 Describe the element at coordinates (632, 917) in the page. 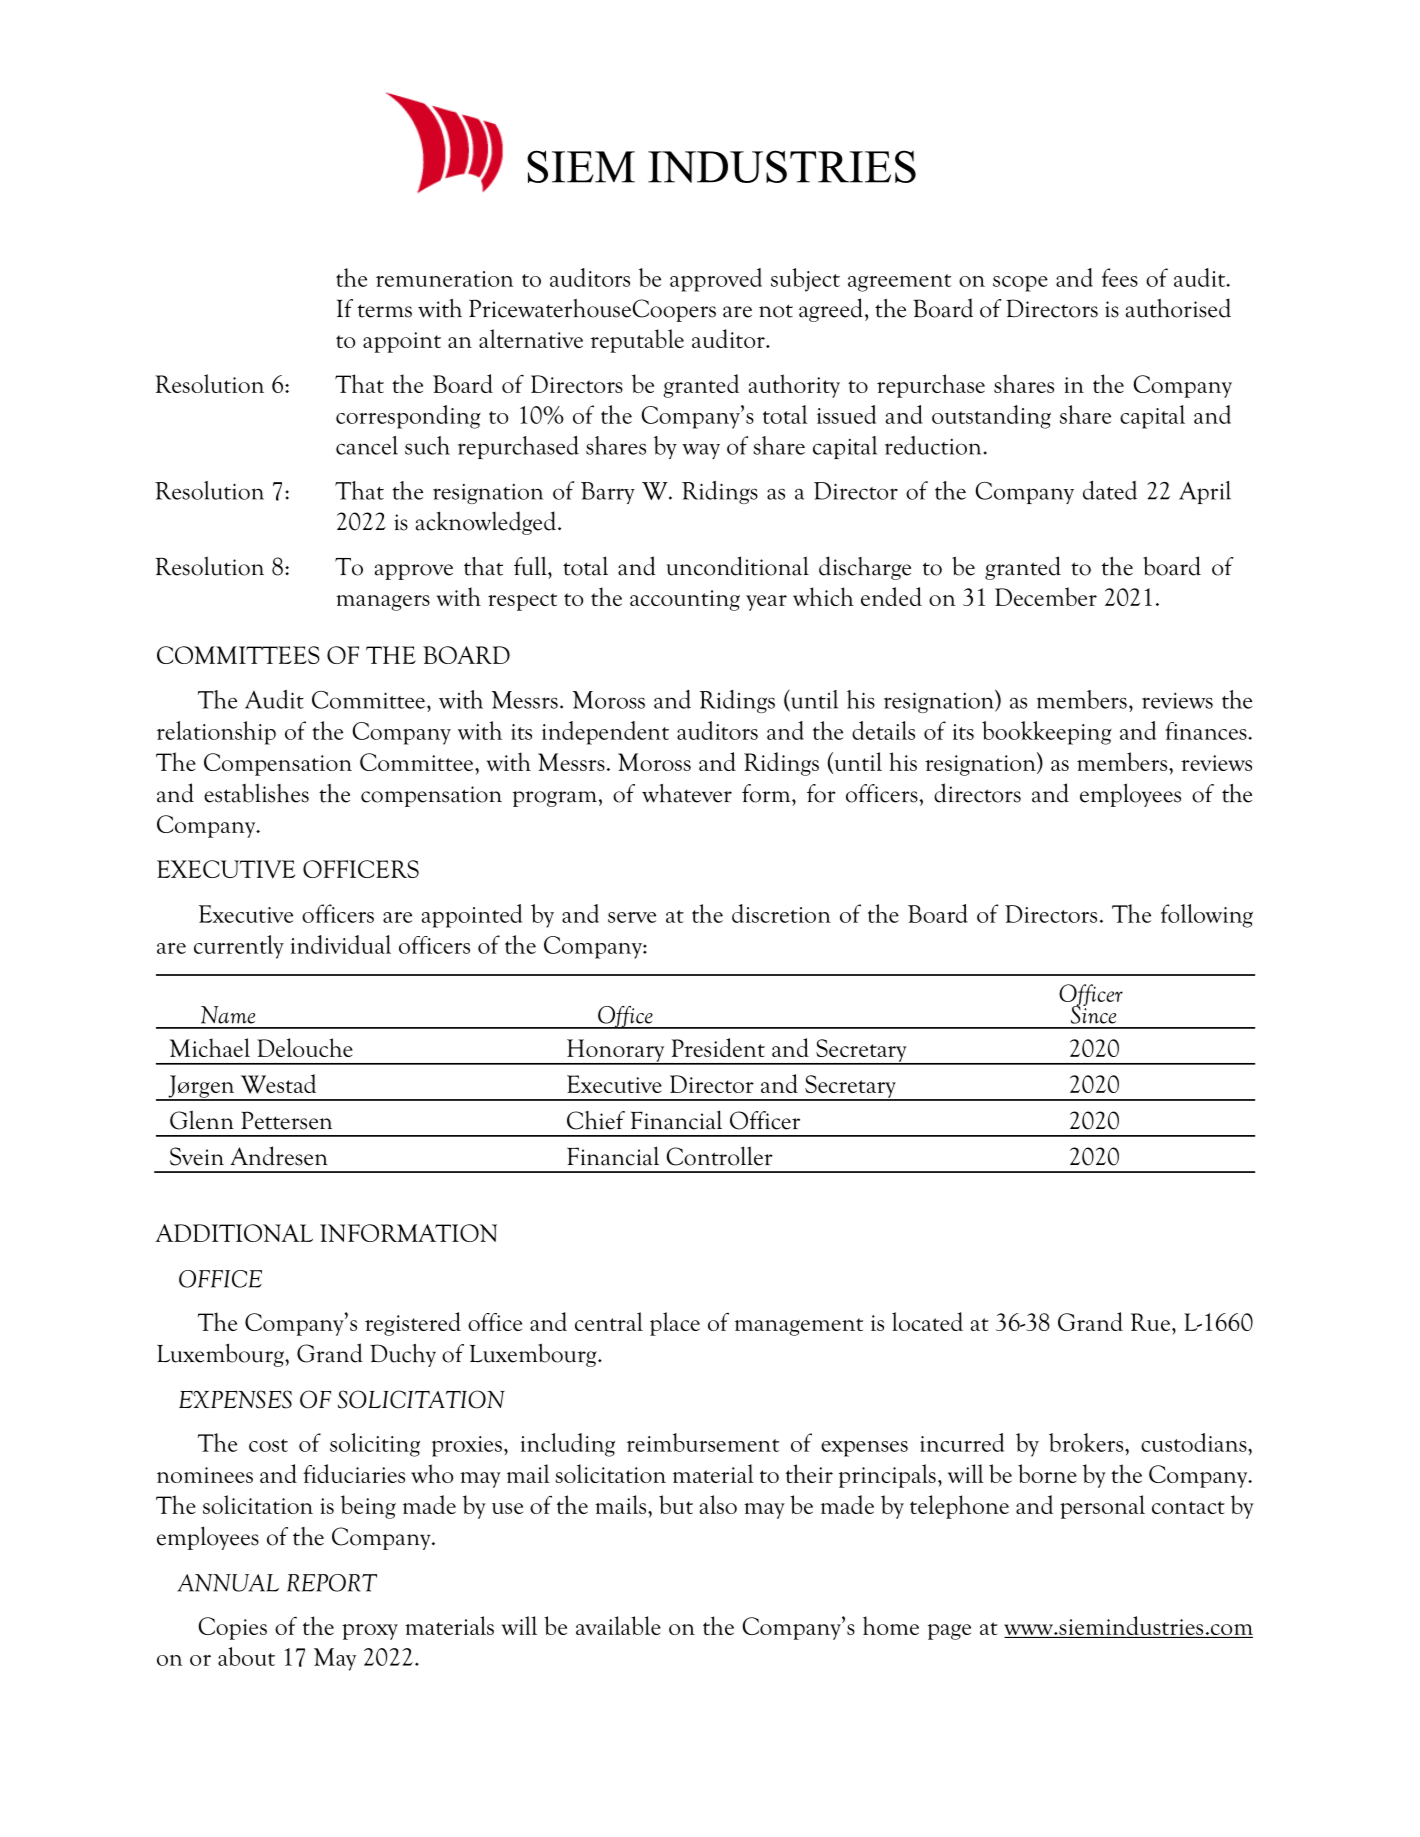

I see `serve` at that location.
